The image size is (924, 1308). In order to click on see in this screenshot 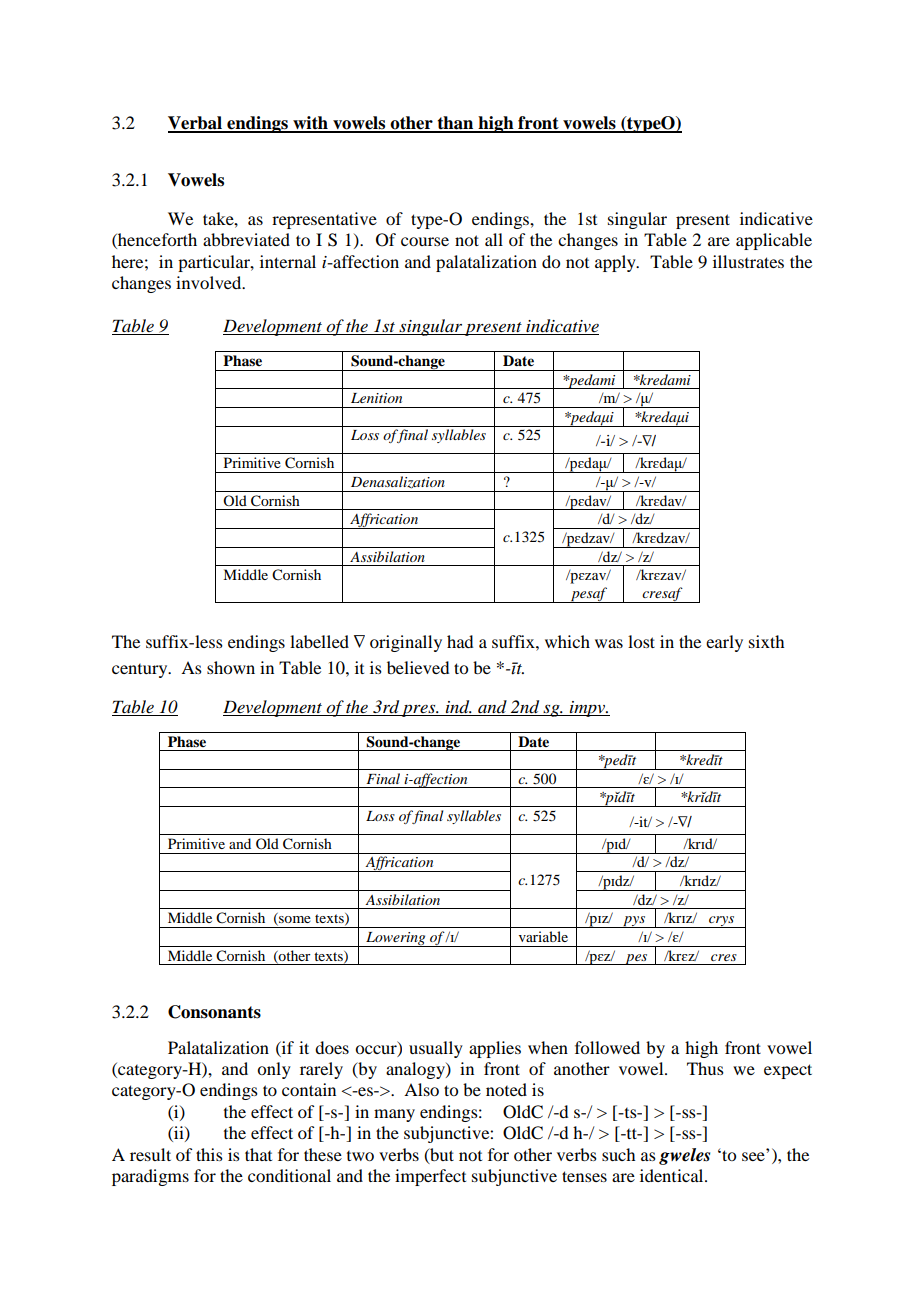, I will do `click(753, 1156)`.
